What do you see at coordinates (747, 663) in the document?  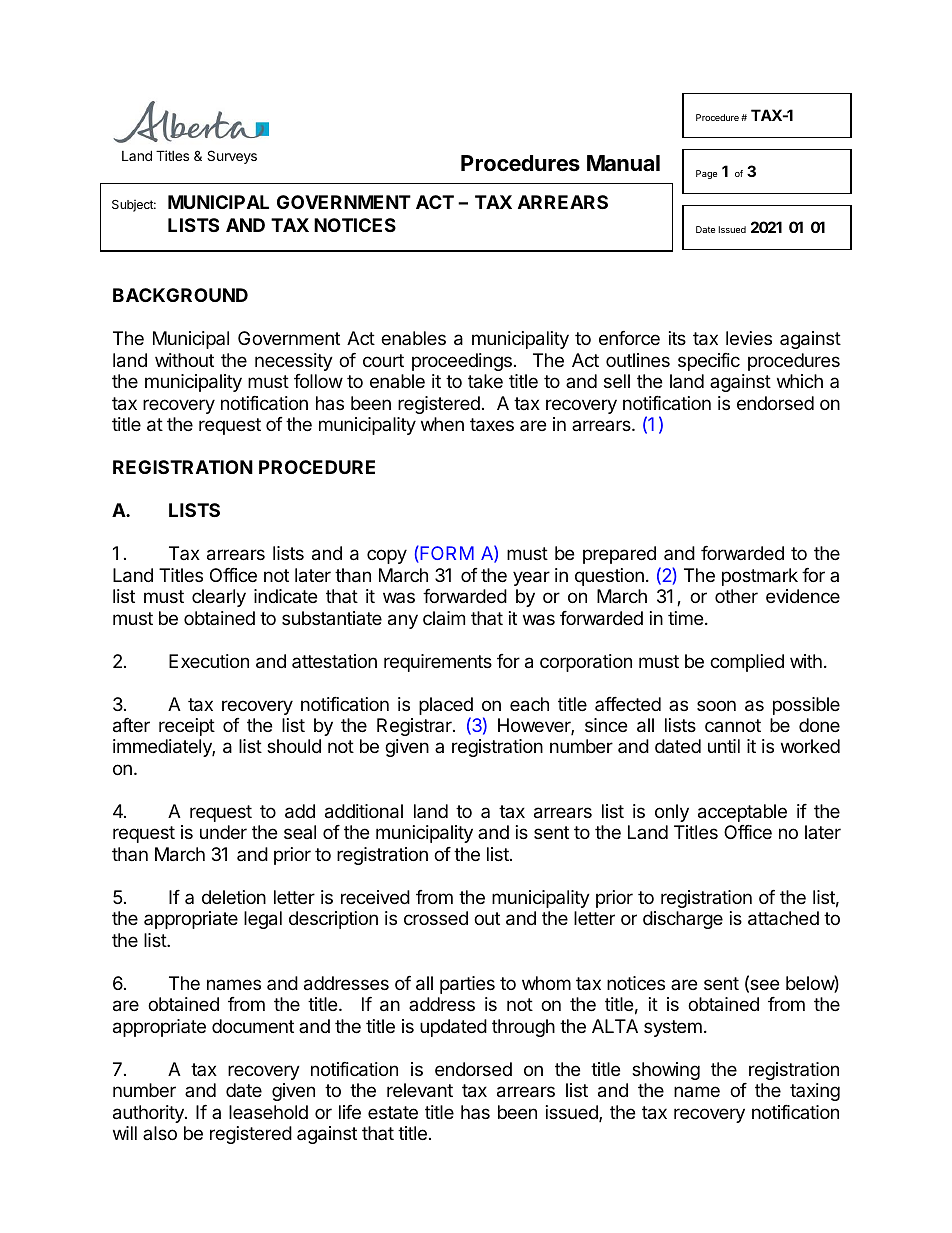 I see `complied` at bounding box center [747, 663].
